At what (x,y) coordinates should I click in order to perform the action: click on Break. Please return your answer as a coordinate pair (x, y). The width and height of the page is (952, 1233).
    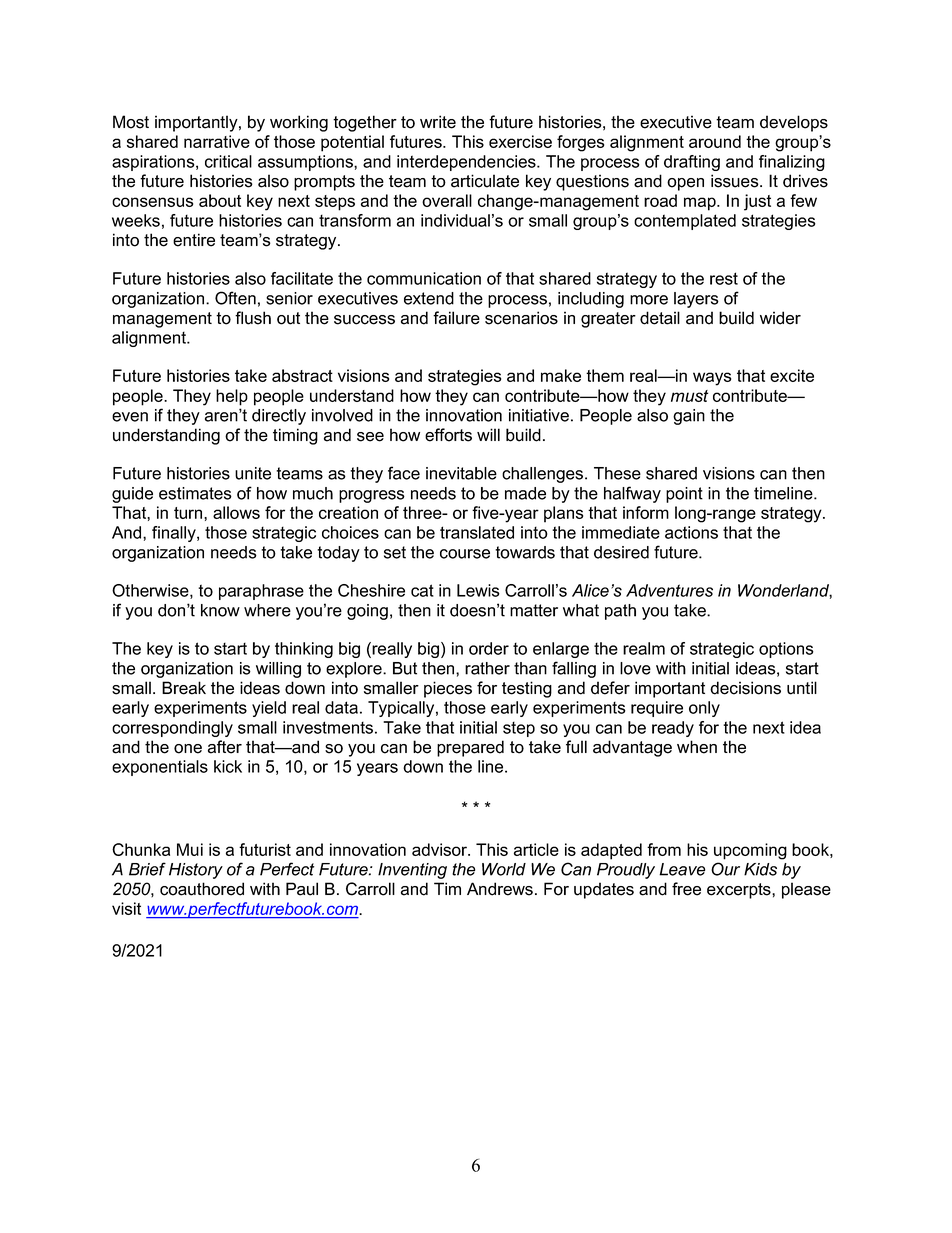
    Looking at the image, I should click on (184, 688).
